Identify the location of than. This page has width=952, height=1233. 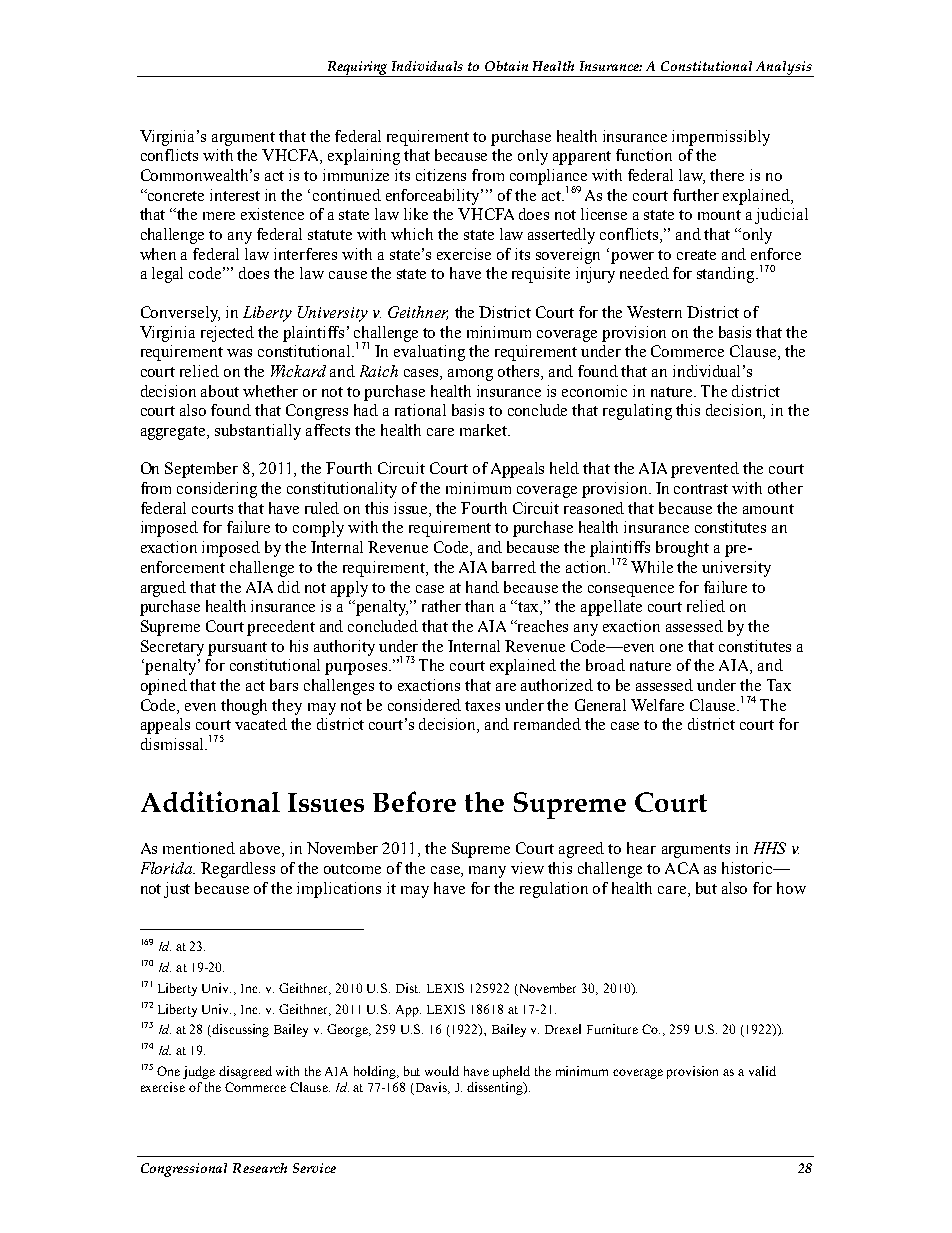
(479, 606).
